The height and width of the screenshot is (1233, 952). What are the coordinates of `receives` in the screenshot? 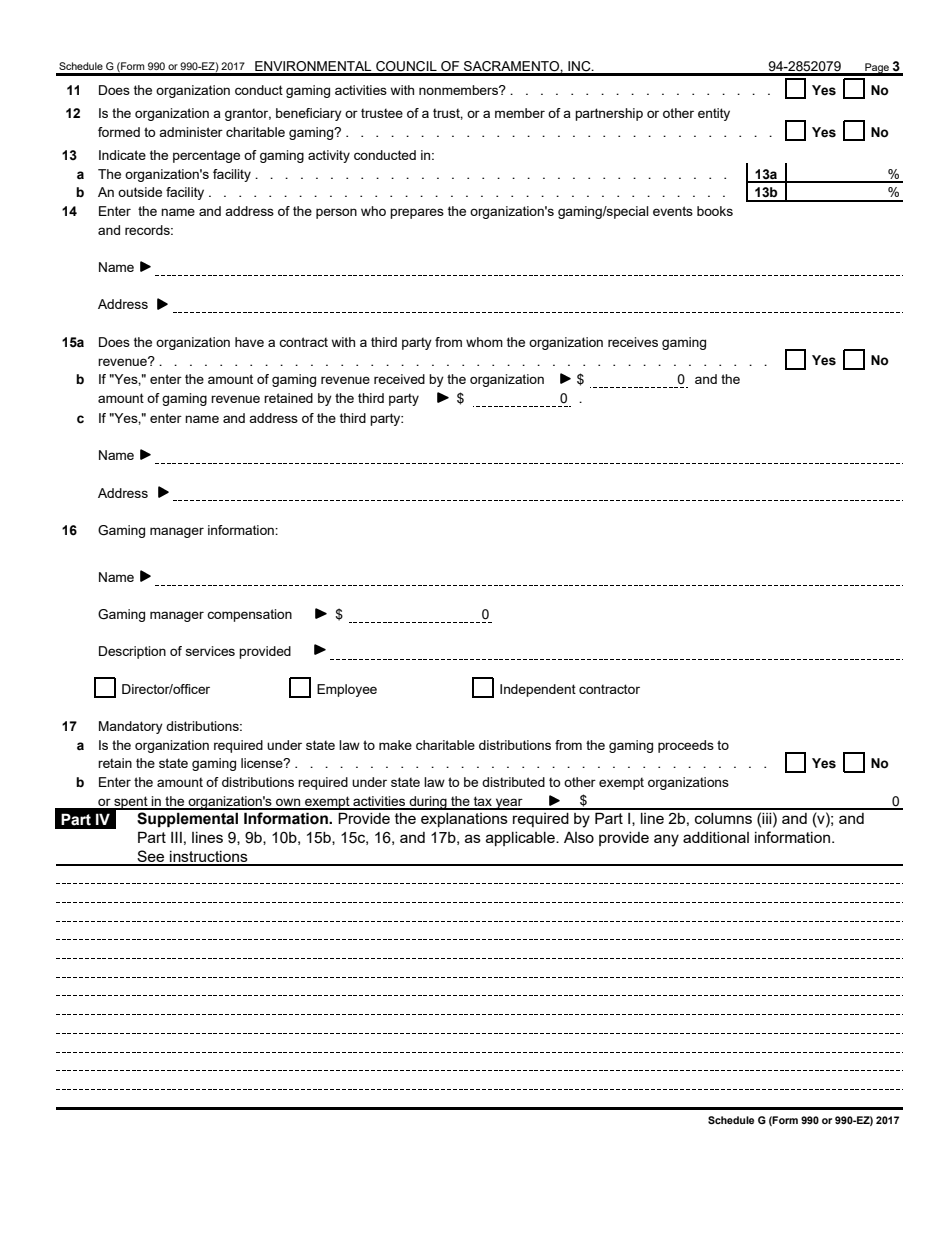 It's located at (633, 342).
